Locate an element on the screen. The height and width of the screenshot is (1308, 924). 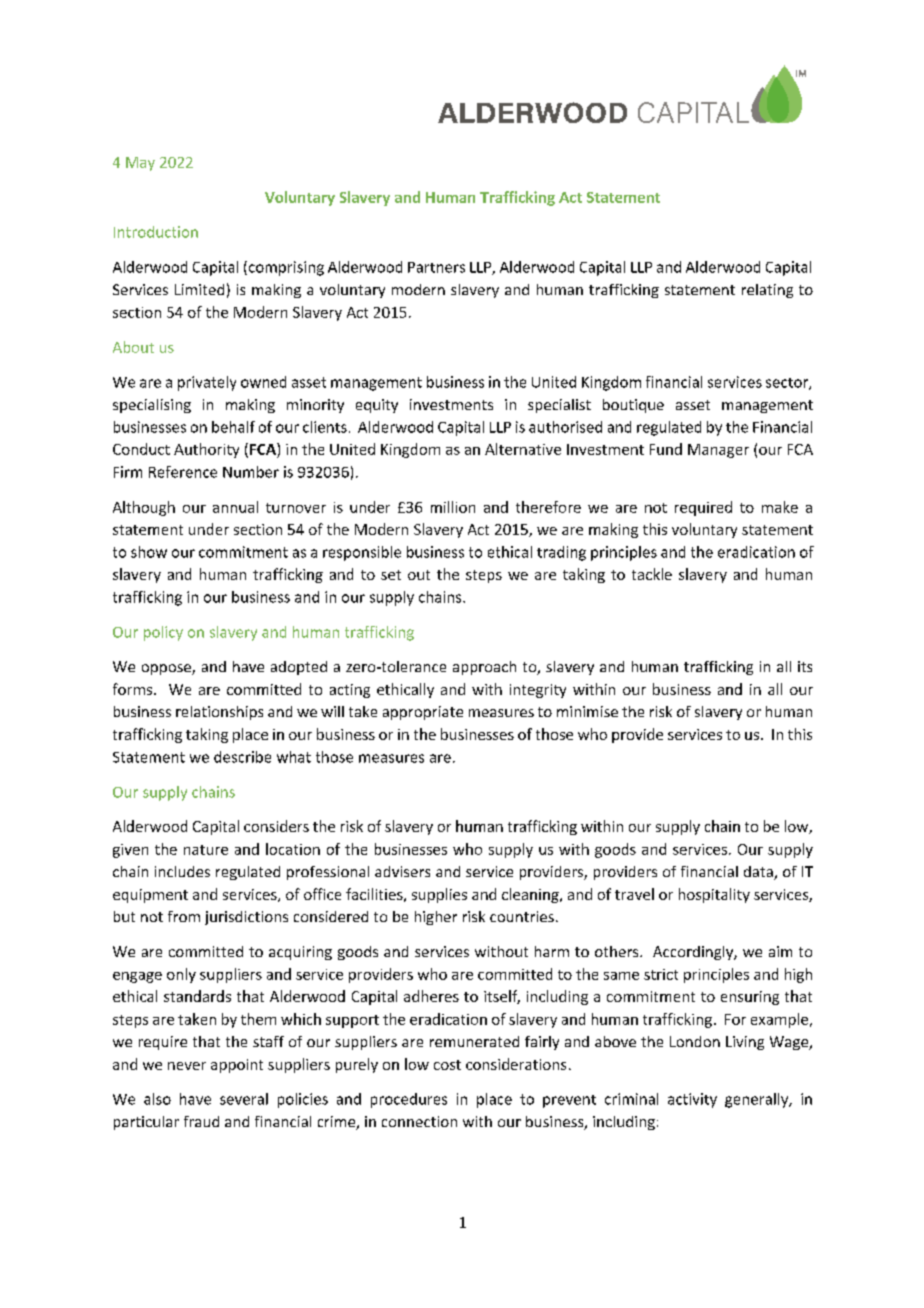
Introduction is located at coordinates (156, 232).
